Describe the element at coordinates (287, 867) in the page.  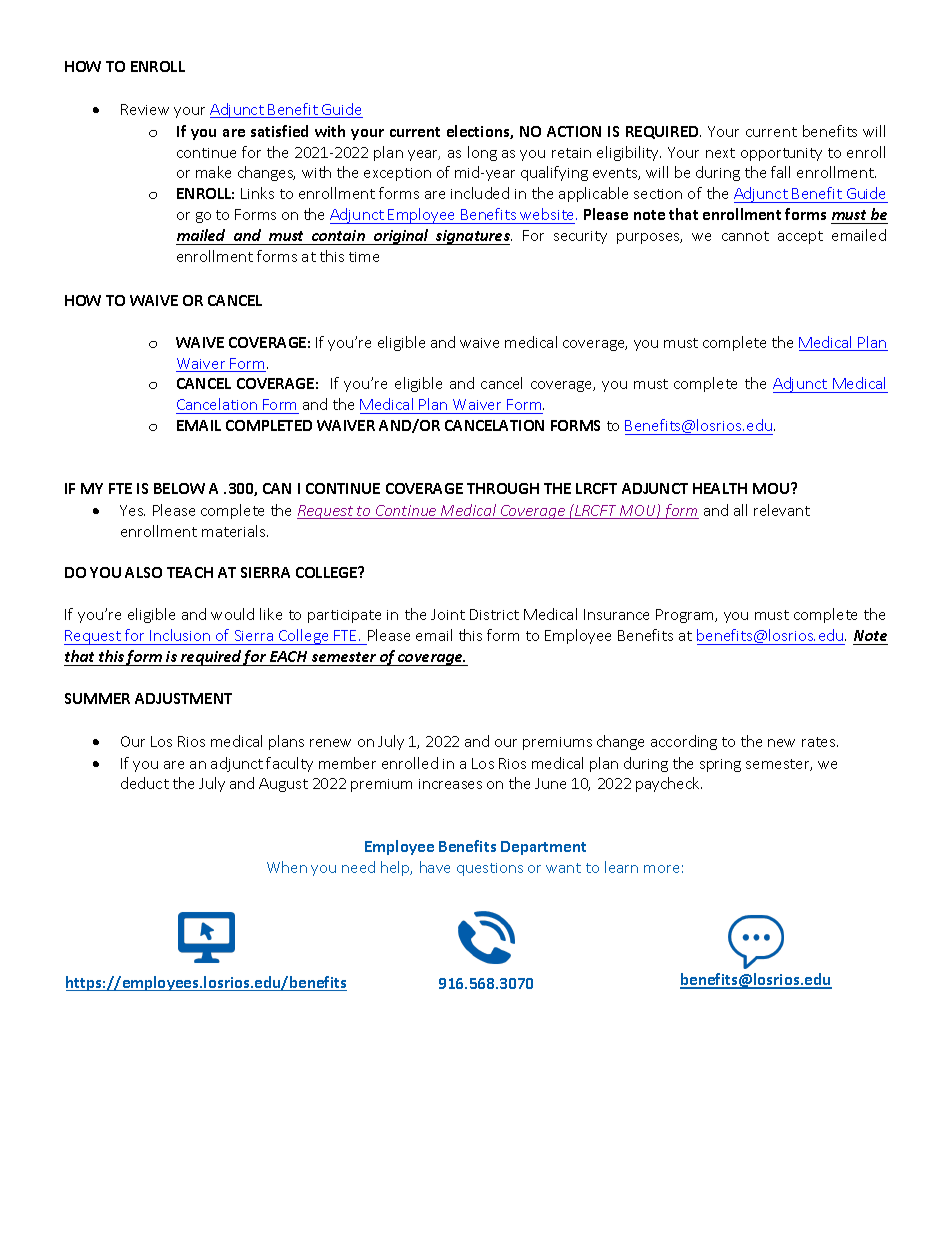
I see `When` at that location.
